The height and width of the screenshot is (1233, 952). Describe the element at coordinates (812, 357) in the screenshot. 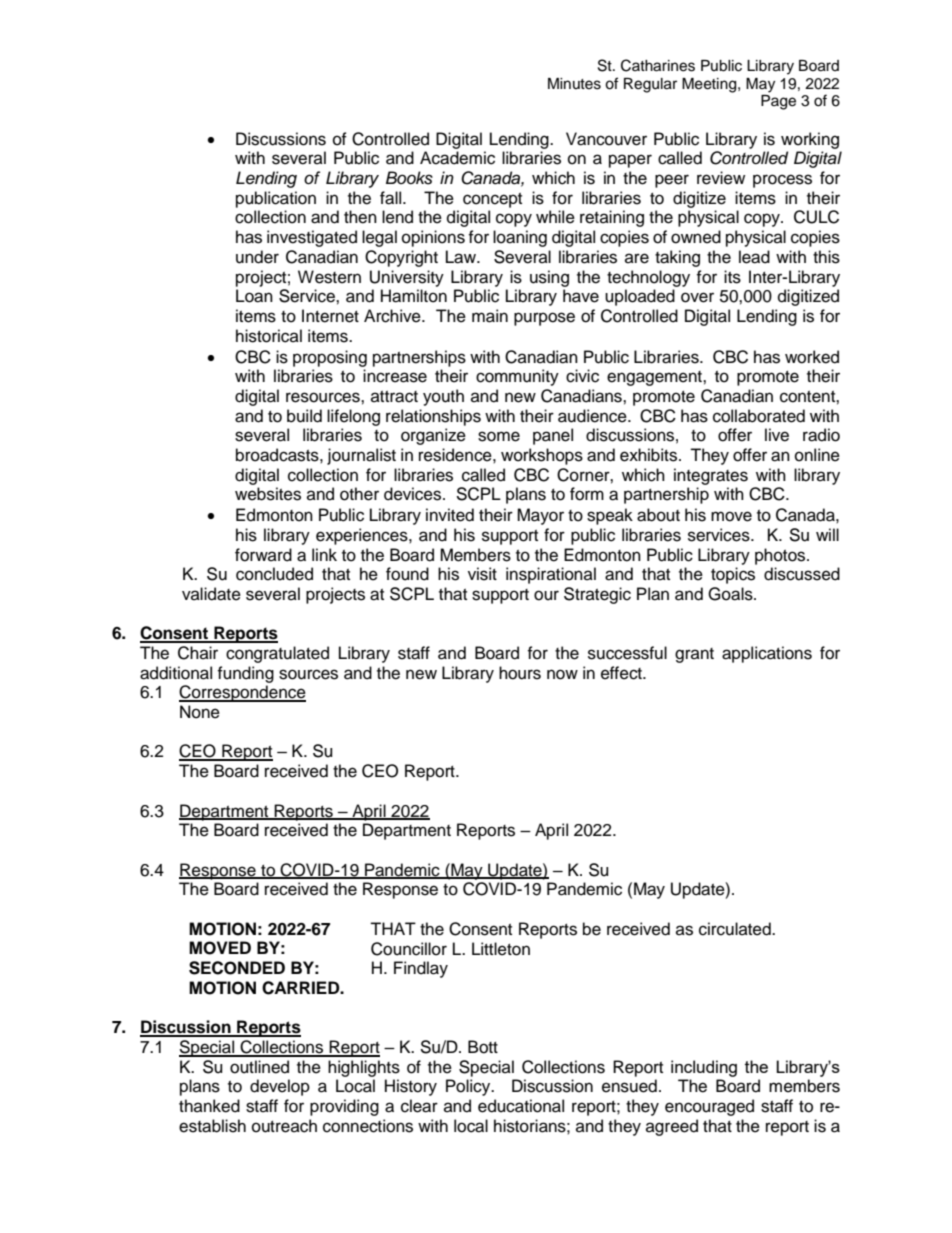

I see `worked` at that location.
